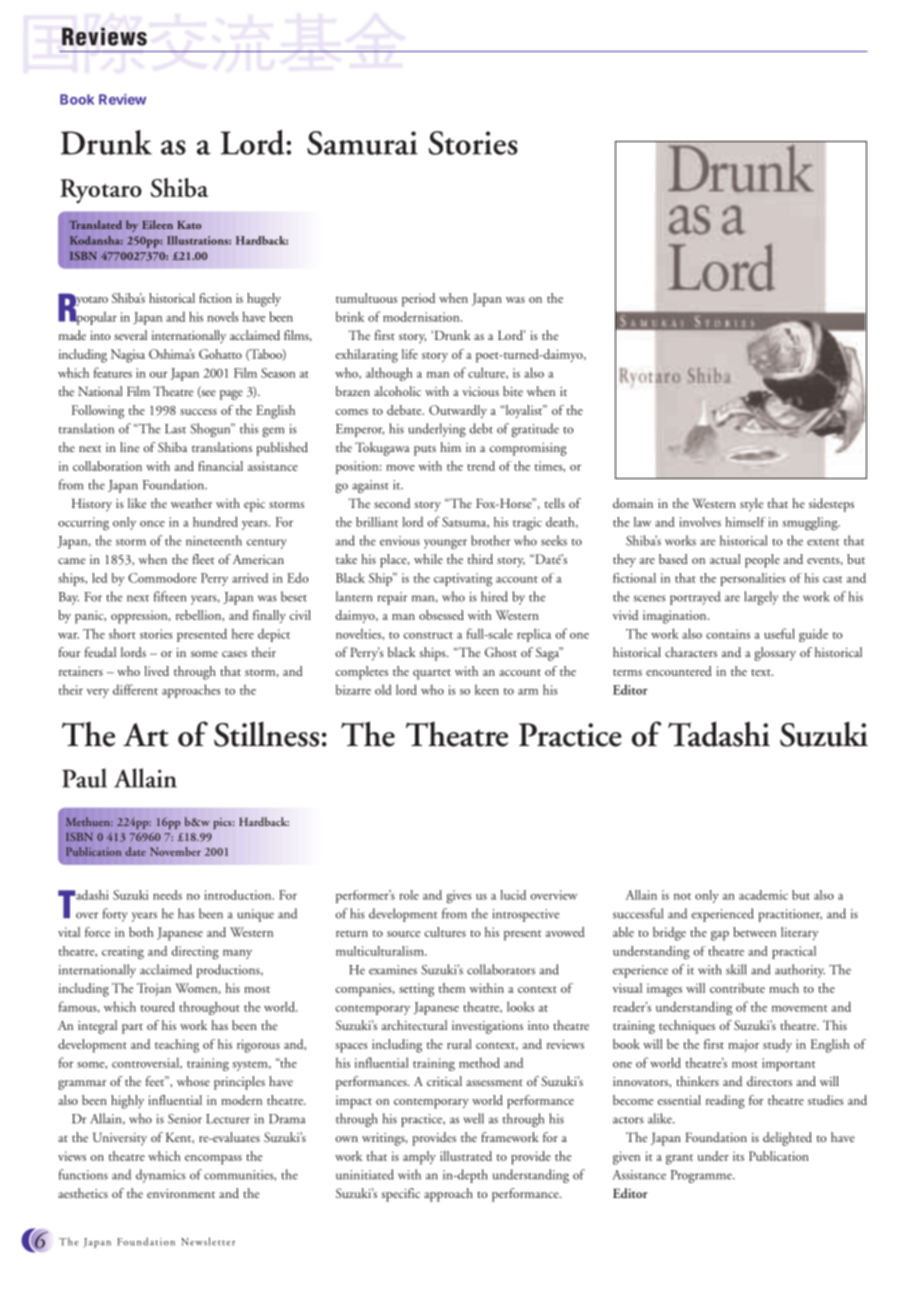  I want to click on lived, so click(156, 671).
